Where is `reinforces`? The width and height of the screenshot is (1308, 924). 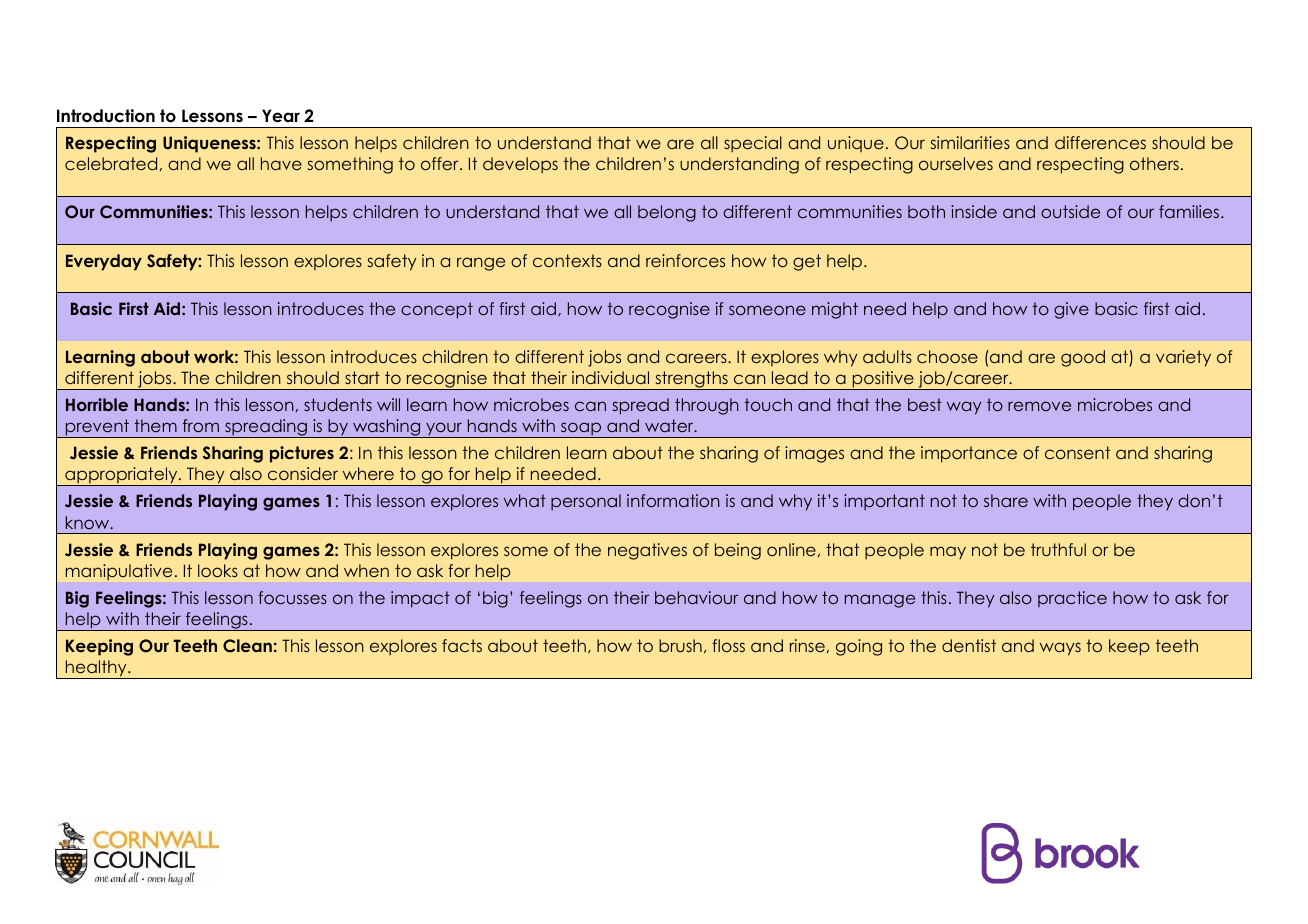 reinforces is located at coordinates (685, 260).
